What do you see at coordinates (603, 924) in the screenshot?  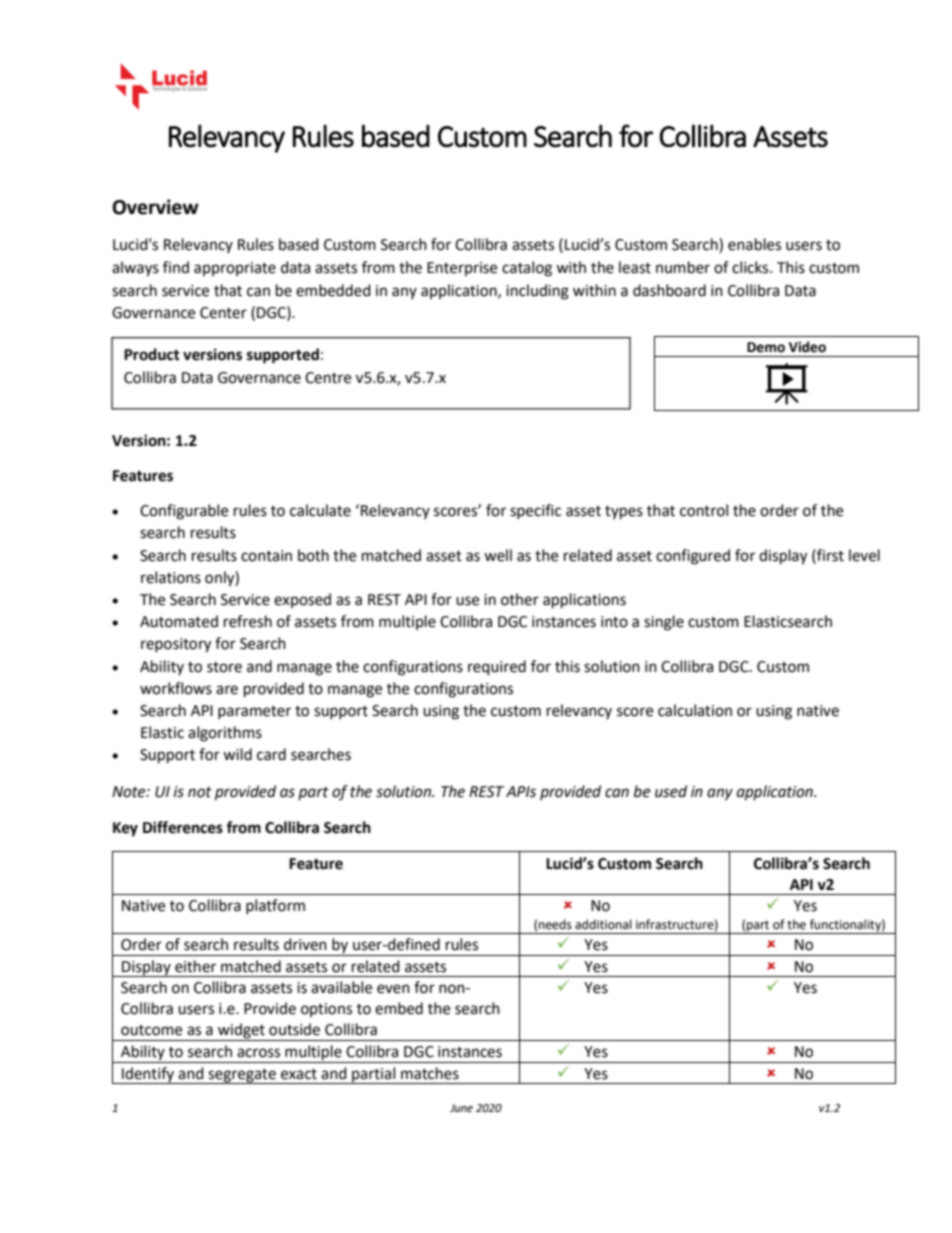 I see `additional` at bounding box center [603, 924].
